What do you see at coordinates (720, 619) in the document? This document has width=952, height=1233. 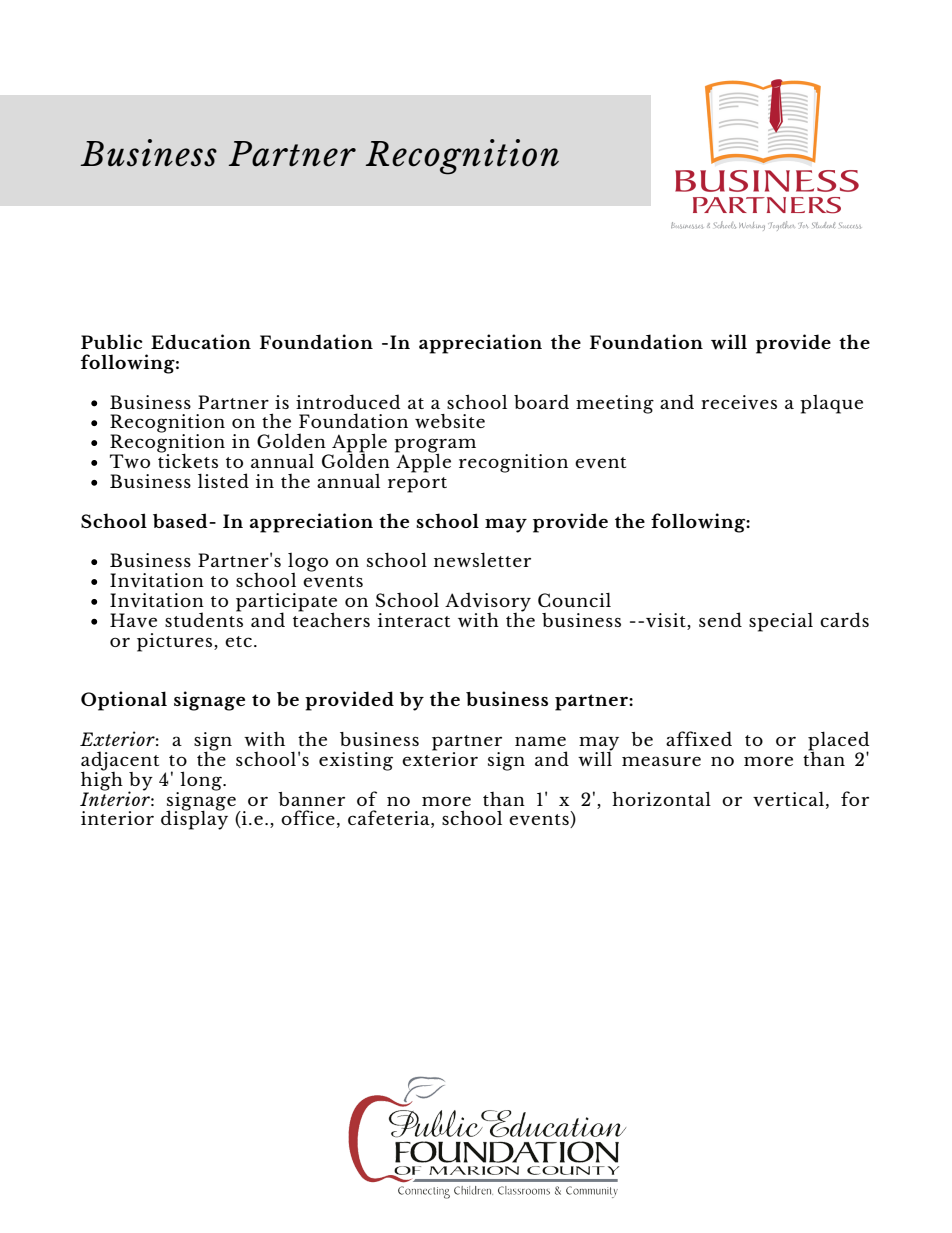 I see `send` at bounding box center [720, 619].
